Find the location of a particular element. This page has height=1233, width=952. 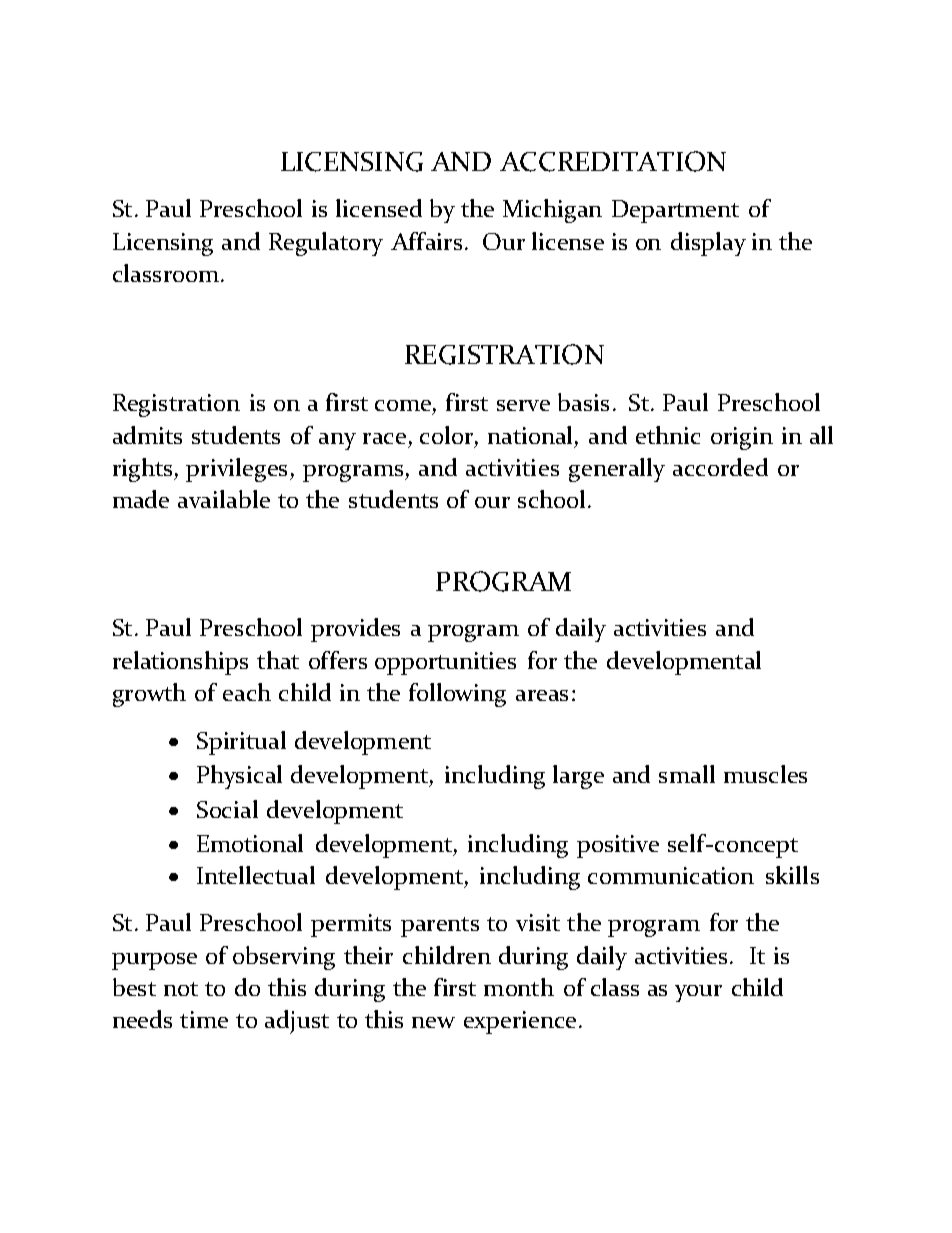

Affairs is located at coordinates (426, 241).
